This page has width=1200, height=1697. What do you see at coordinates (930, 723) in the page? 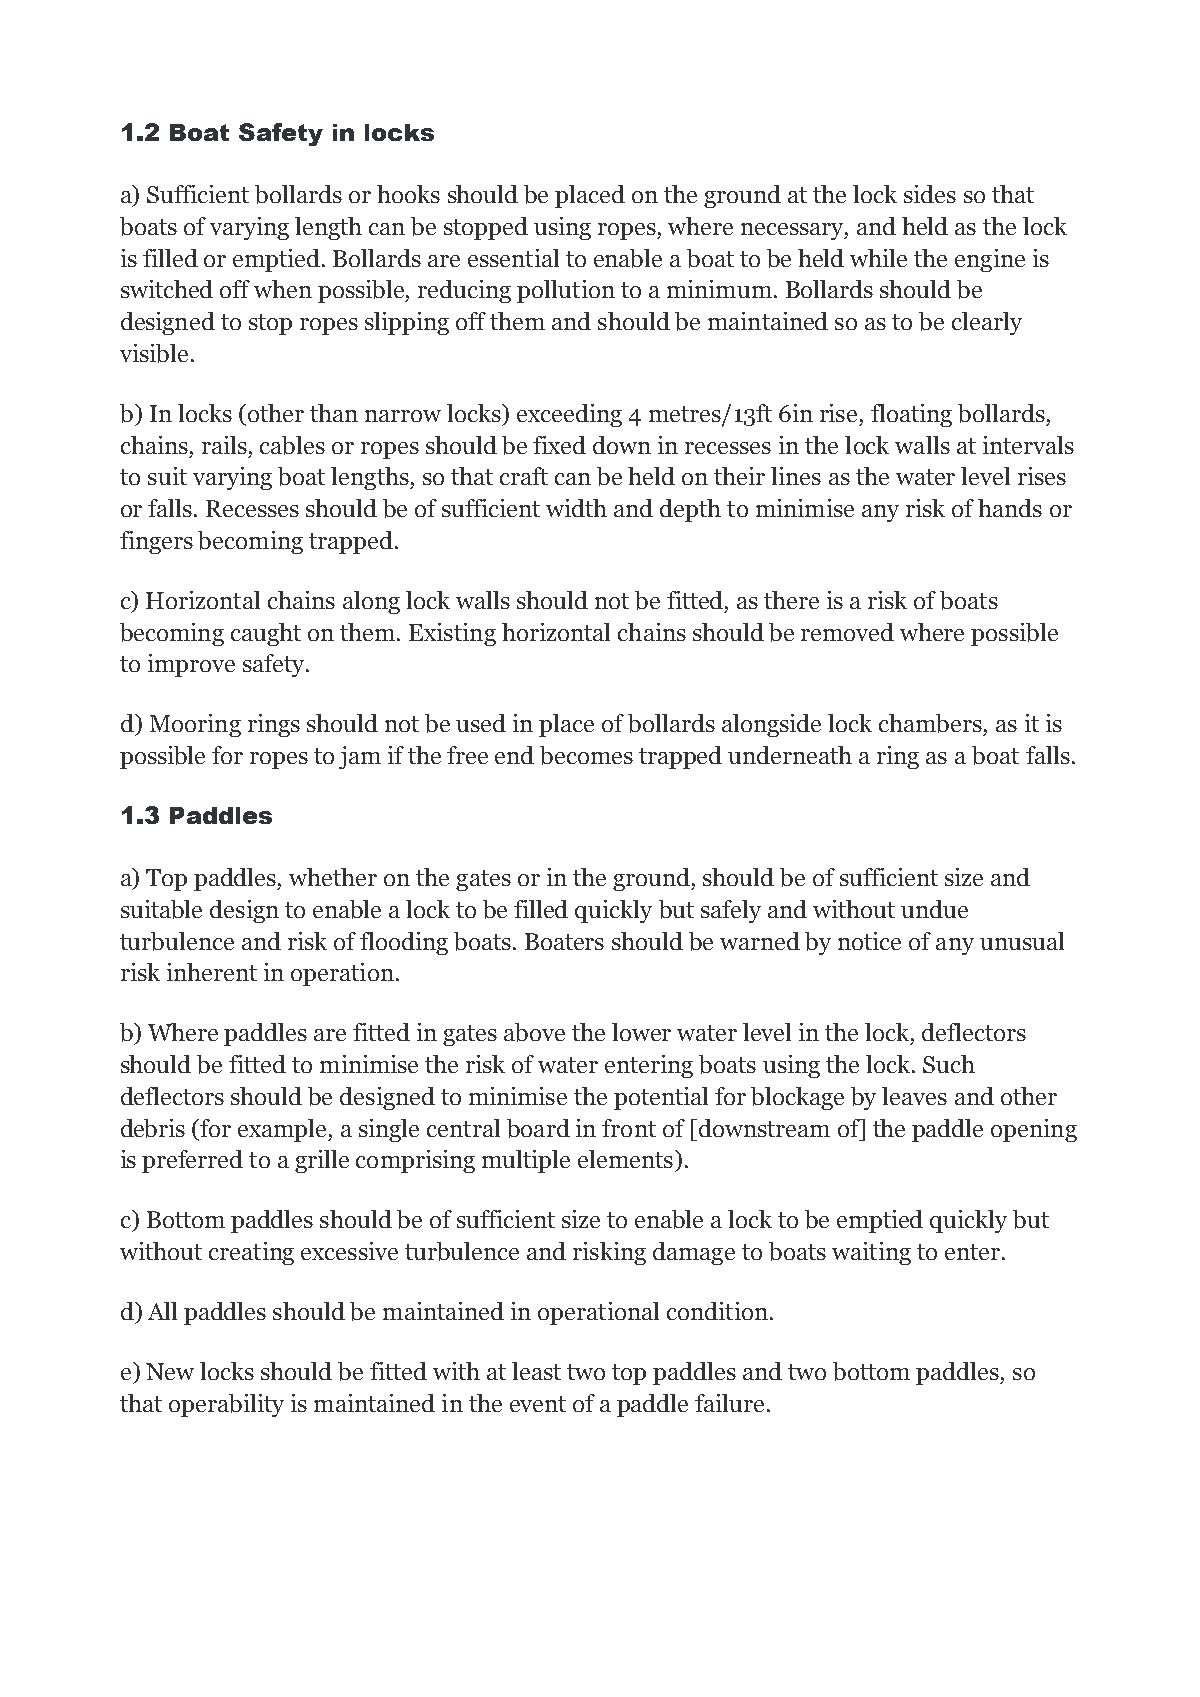
I see `chambers` at bounding box center [930, 723].
